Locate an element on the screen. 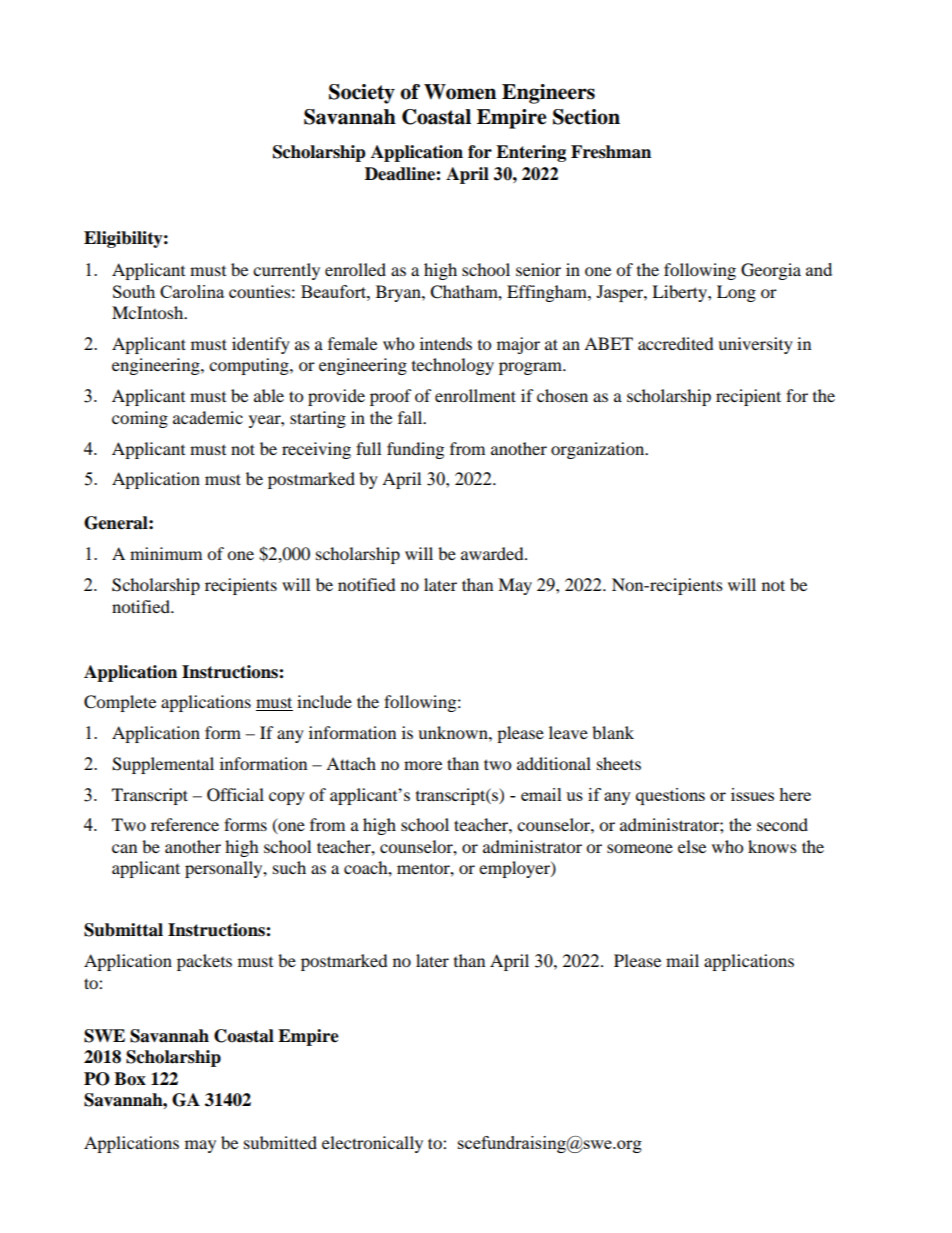 The height and width of the screenshot is (1233, 952). submitted is located at coordinates (280, 1142).
